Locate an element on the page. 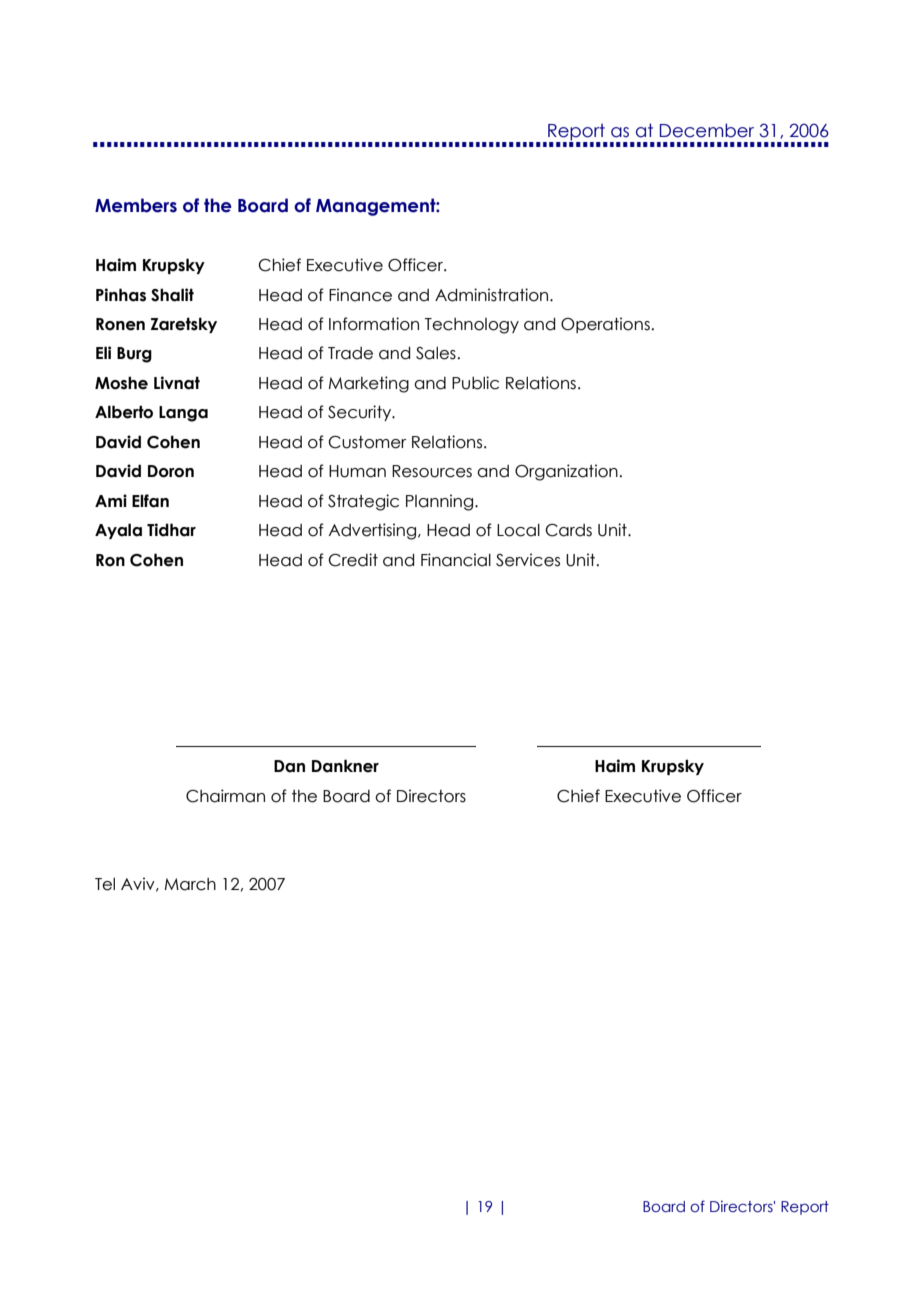 The height and width of the document is (1308, 924). Cards is located at coordinates (568, 530).
